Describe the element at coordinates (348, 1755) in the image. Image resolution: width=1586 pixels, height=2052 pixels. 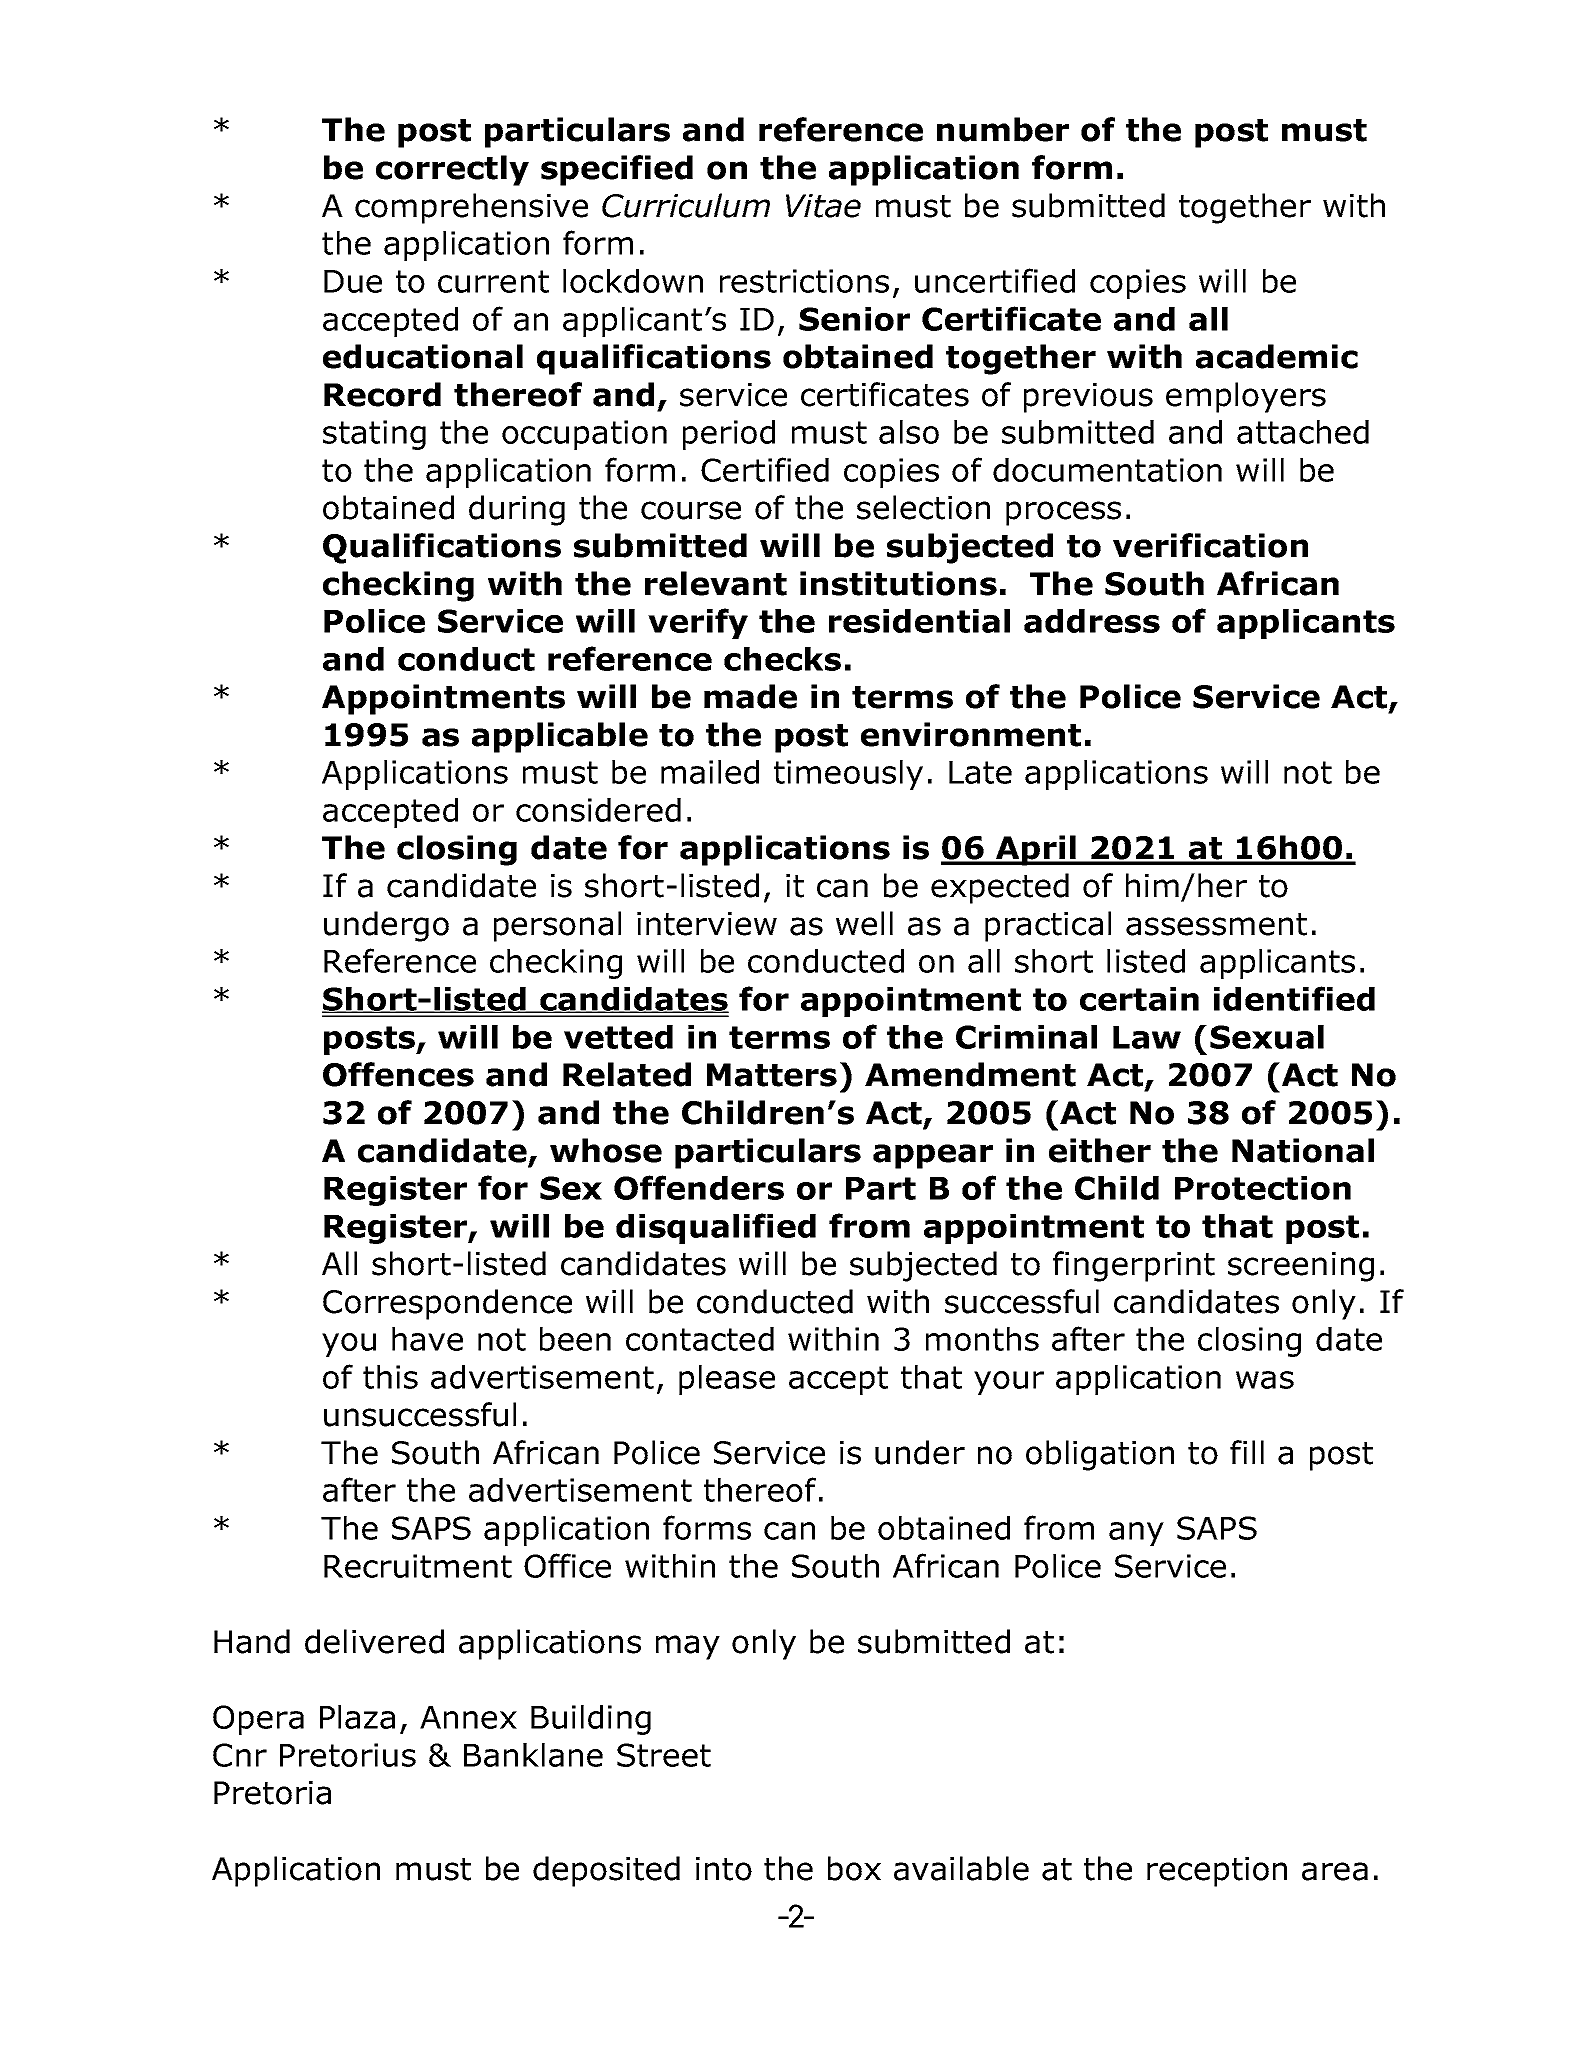
I see `Pretorius` at that location.
